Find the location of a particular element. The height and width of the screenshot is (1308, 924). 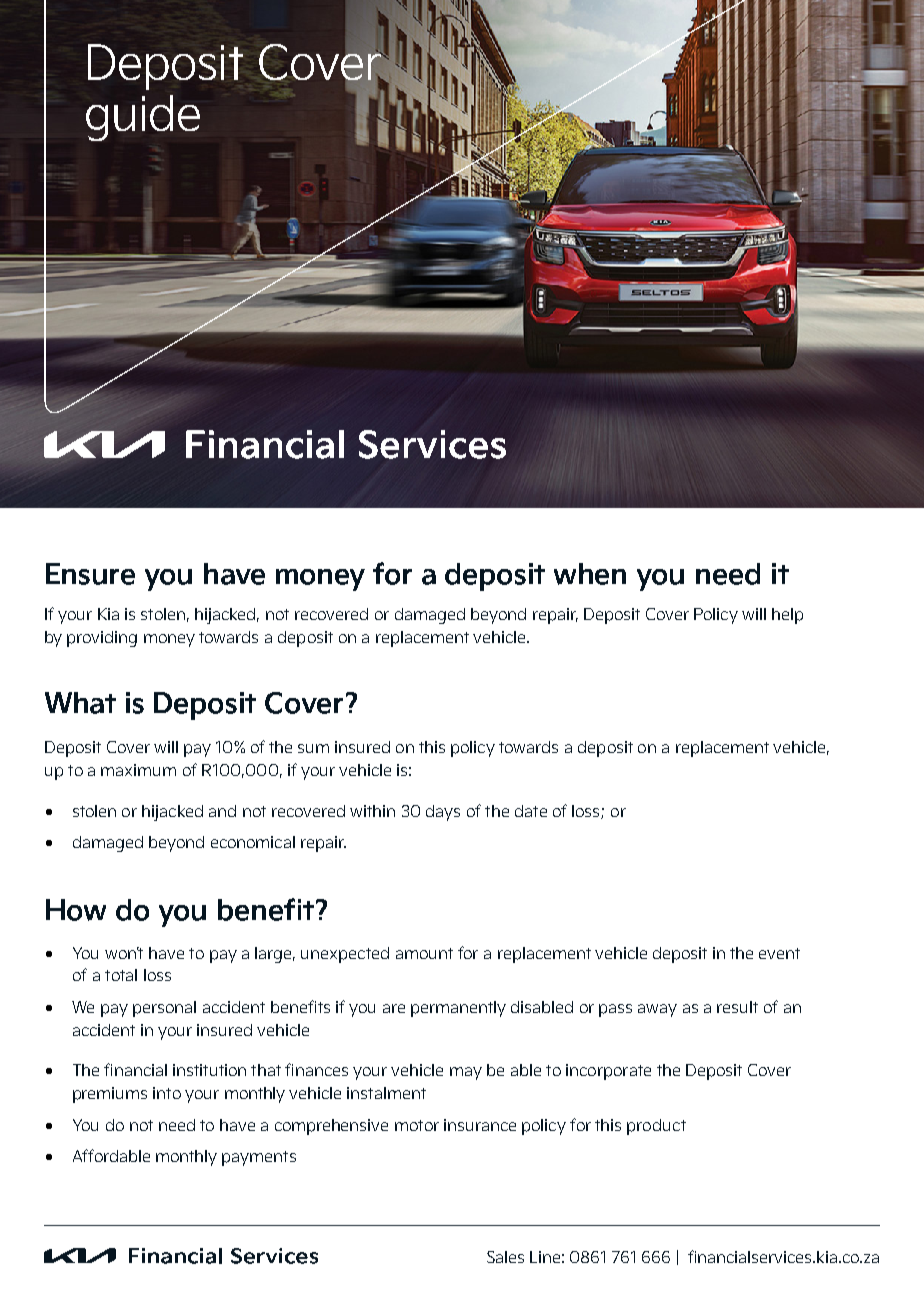

guide is located at coordinates (143, 118).
